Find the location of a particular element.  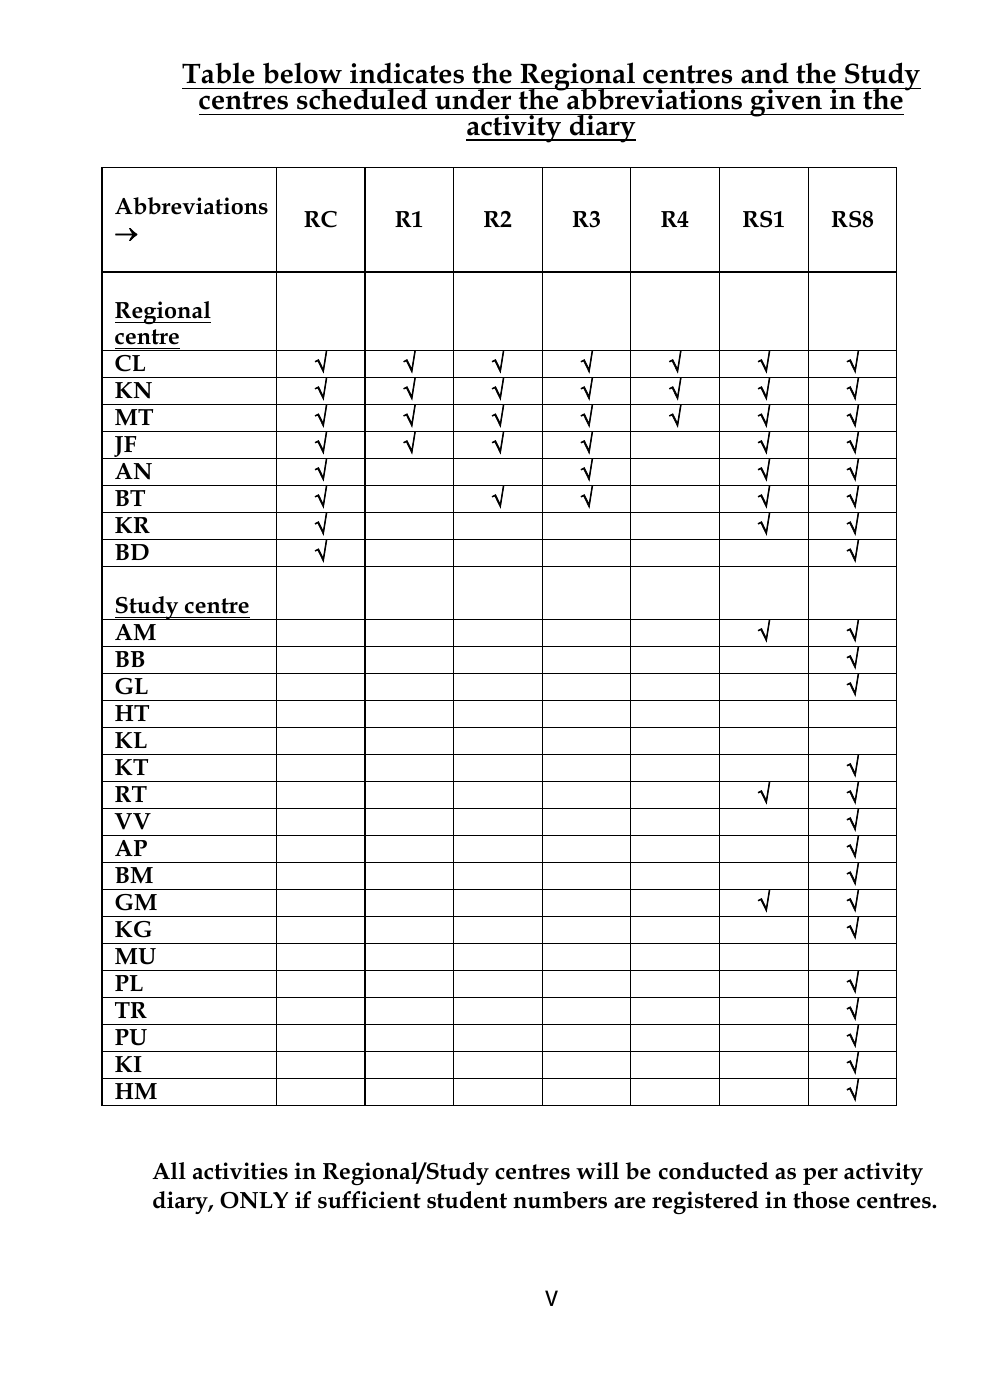

activities is located at coordinates (240, 1171).
